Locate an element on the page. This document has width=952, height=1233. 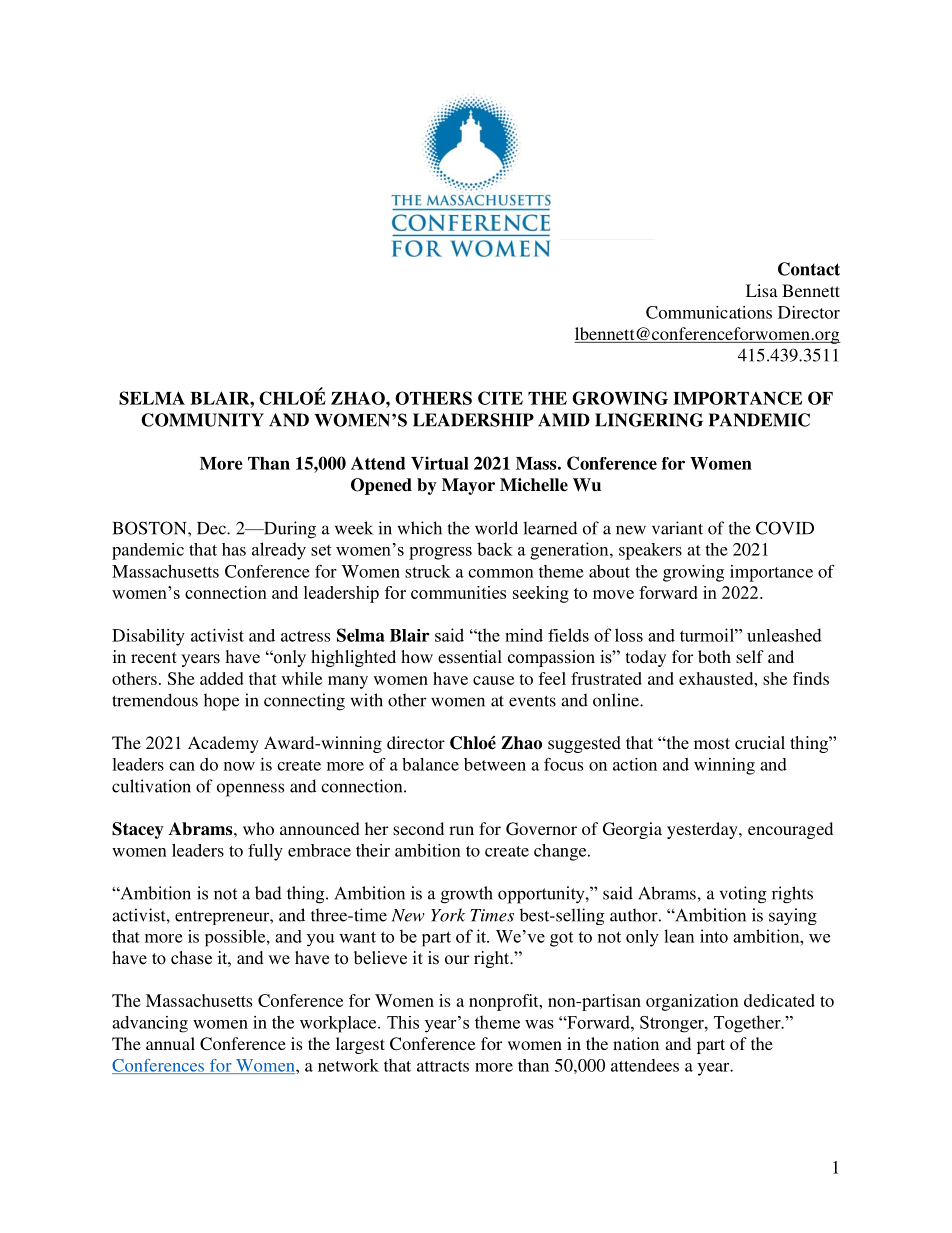
run is located at coordinates (461, 830).
